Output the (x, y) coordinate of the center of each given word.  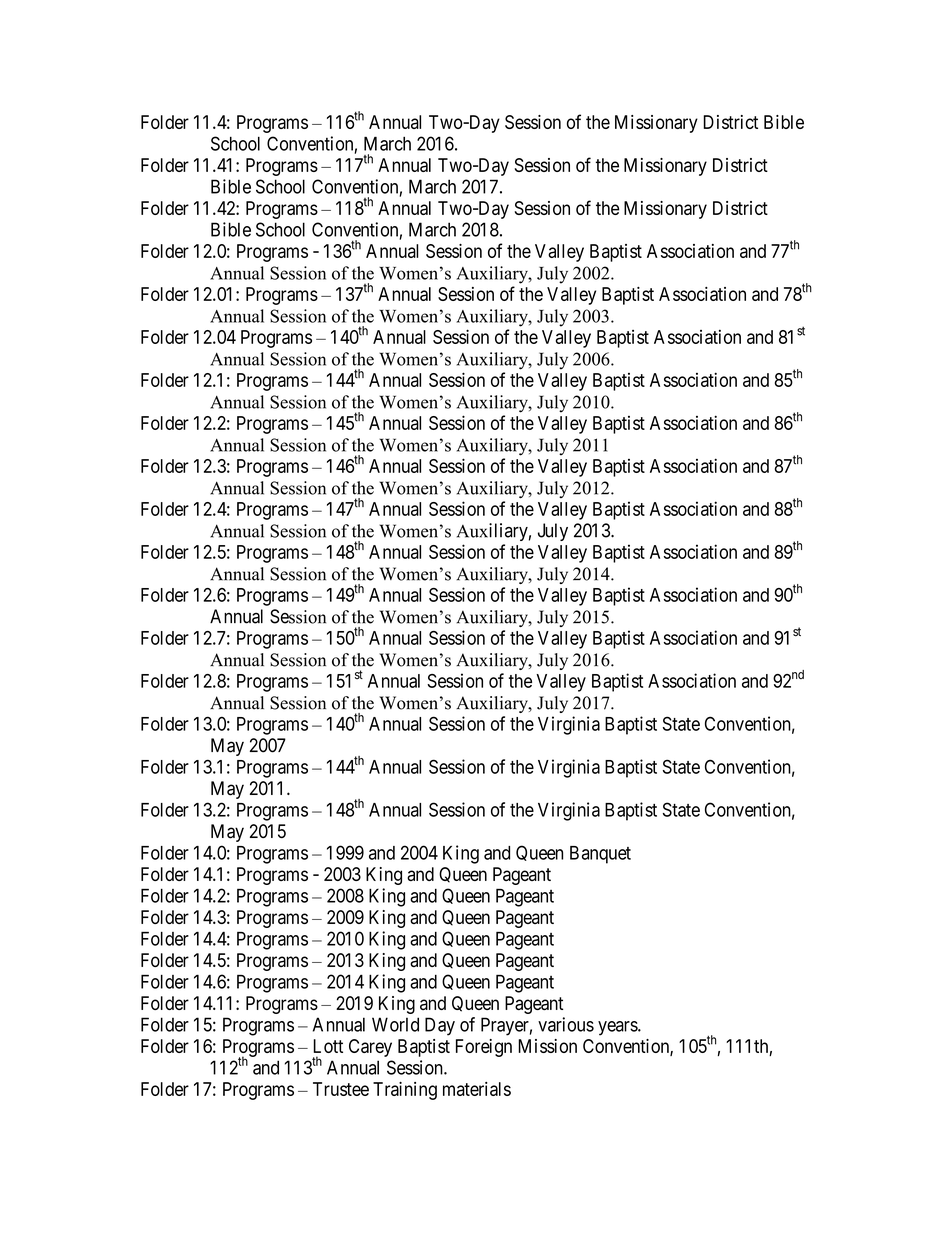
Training (405, 1091)
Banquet (600, 855)
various (566, 1024)
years (618, 1028)
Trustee (341, 1089)
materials (477, 1089)
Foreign (484, 1048)
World (395, 1024)
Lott (328, 1046)
